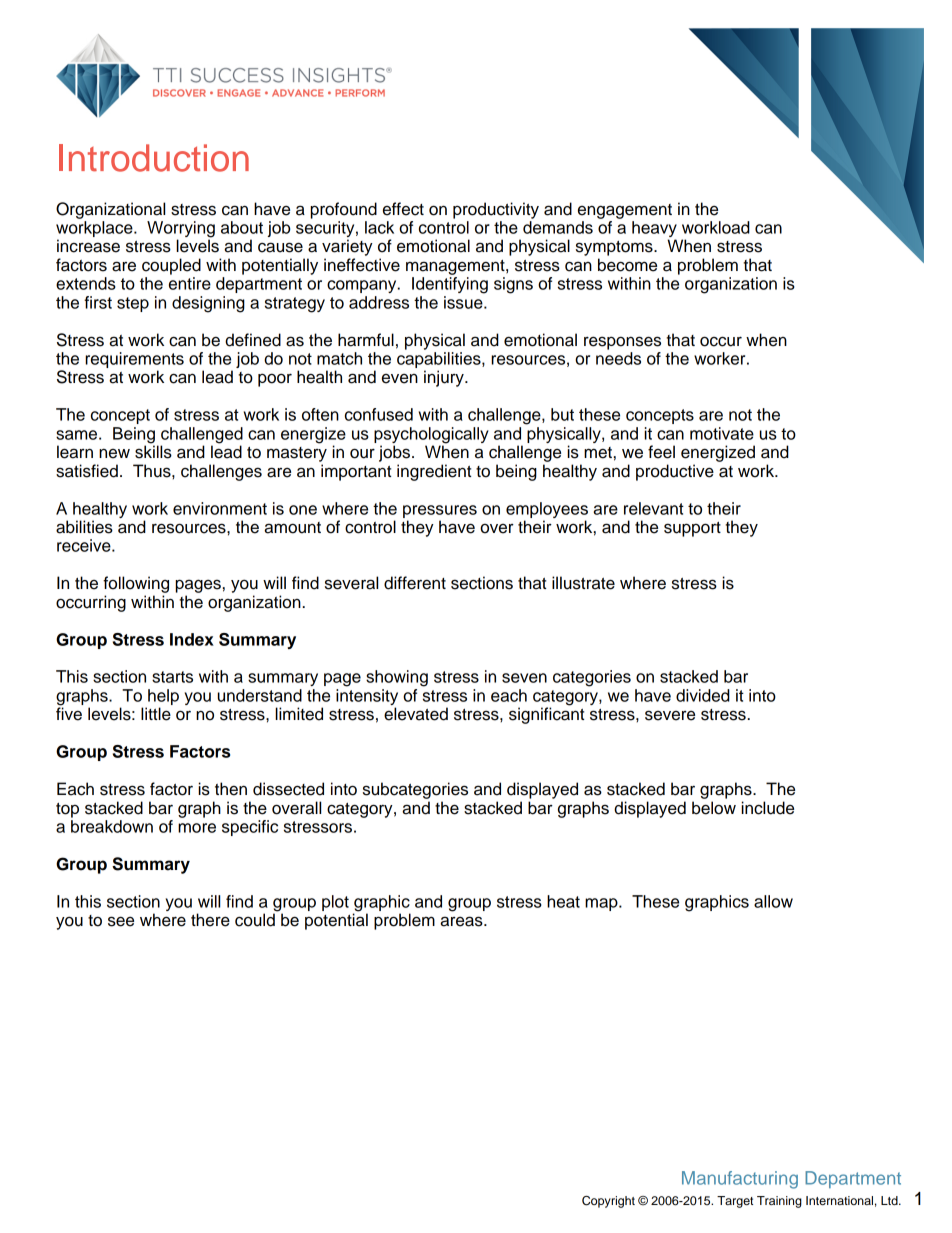 This document has width=952, height=1233. I want to click on see, so click(121, 921).
